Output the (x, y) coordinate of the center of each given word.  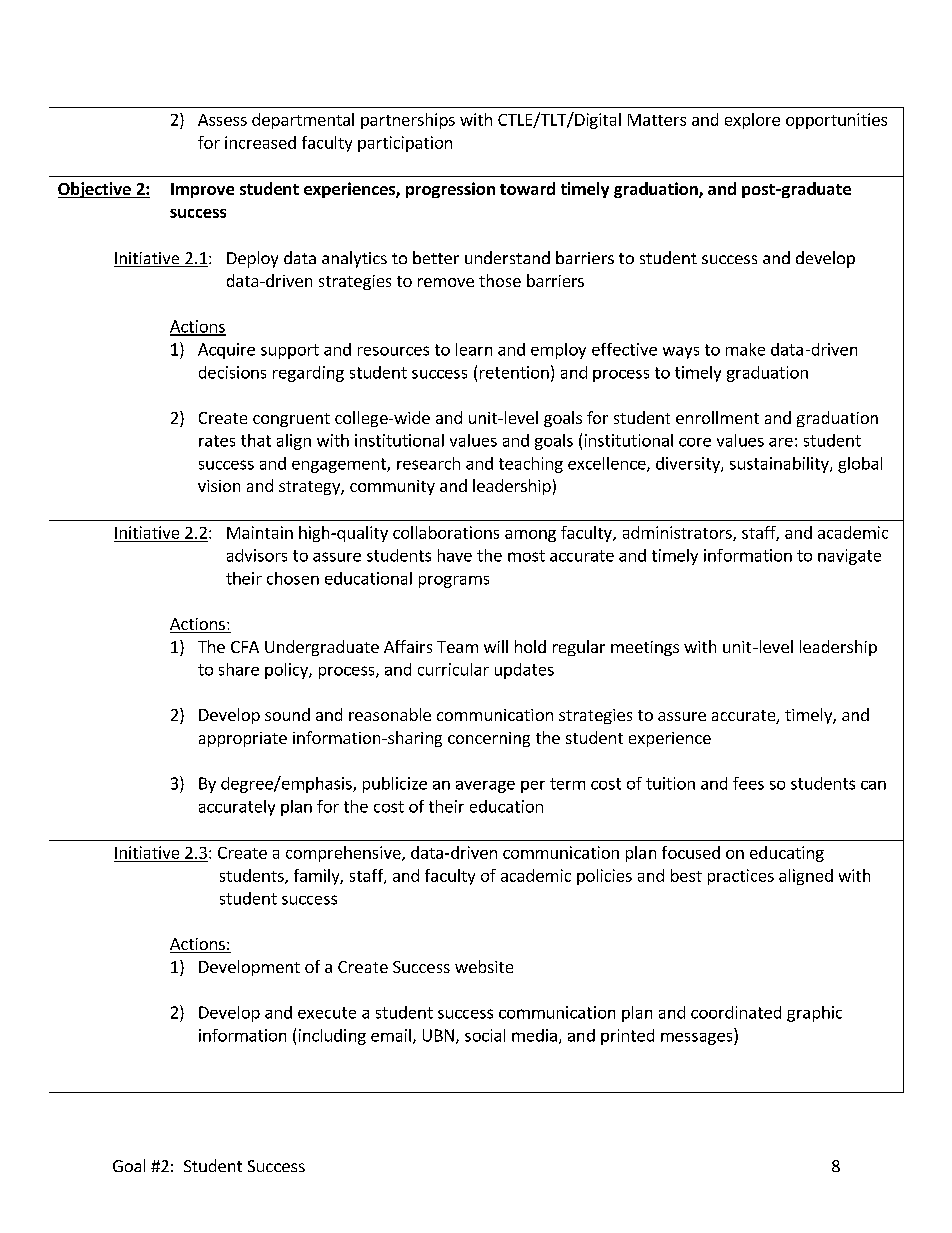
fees (748, 783)
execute (327, 1013)
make (745, 349)
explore (752, 121)
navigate (849, 557)
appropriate (243, 739)
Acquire (226, 351)
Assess (222, 120)
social (485, 1035)
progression (450, 190)
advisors (257, 555)
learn (474, 349)
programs (454, 582)
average (485, 787)
